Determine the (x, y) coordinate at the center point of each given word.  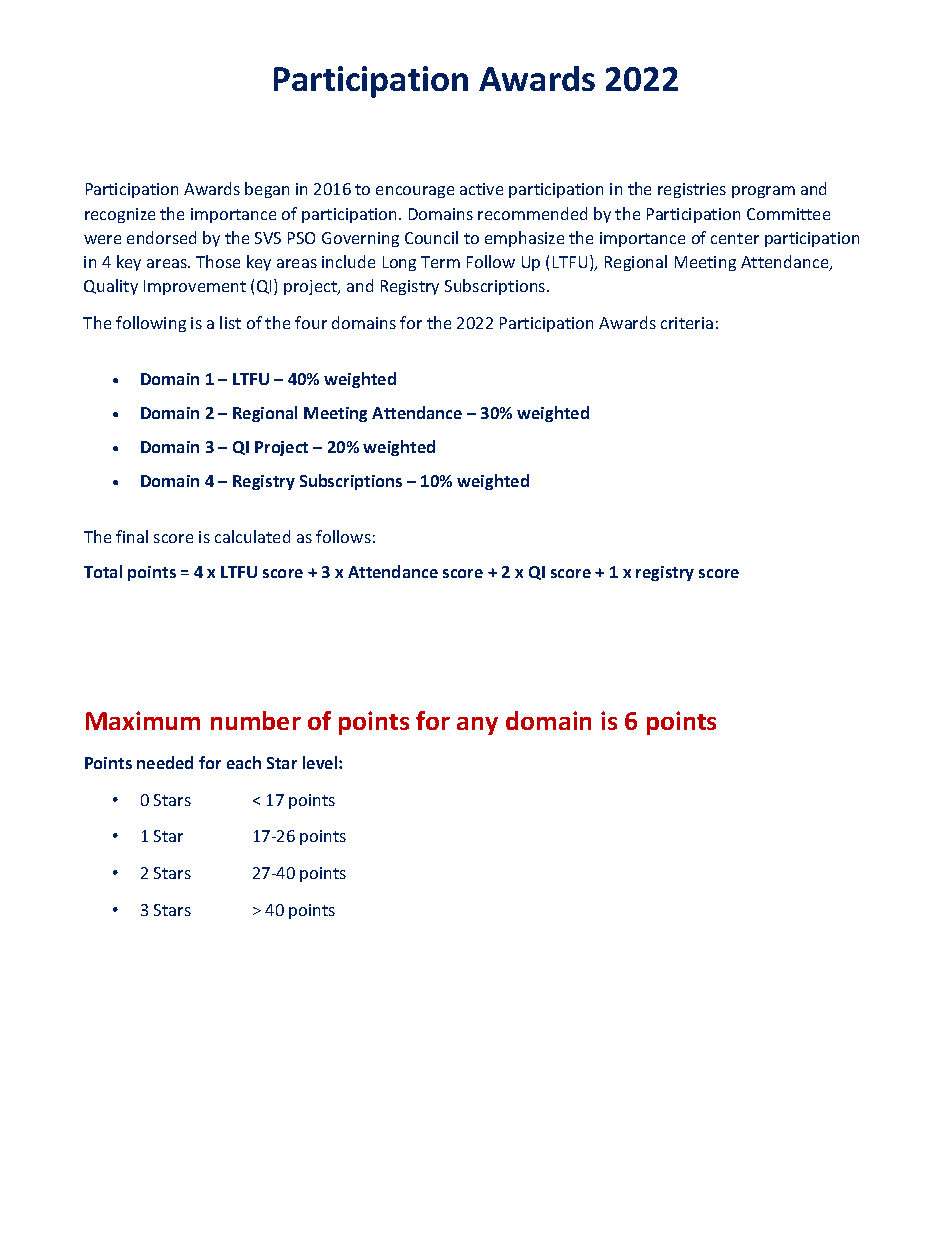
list (230, 322)
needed (165, 762)
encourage (415, 192)
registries (692, 190)
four (311, 322)
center (735, 238)
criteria (687, 323)
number (256, 720)
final (132, 536)
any (477, 726)
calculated (252, 536)
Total (103, 571)
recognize (120, 215)
